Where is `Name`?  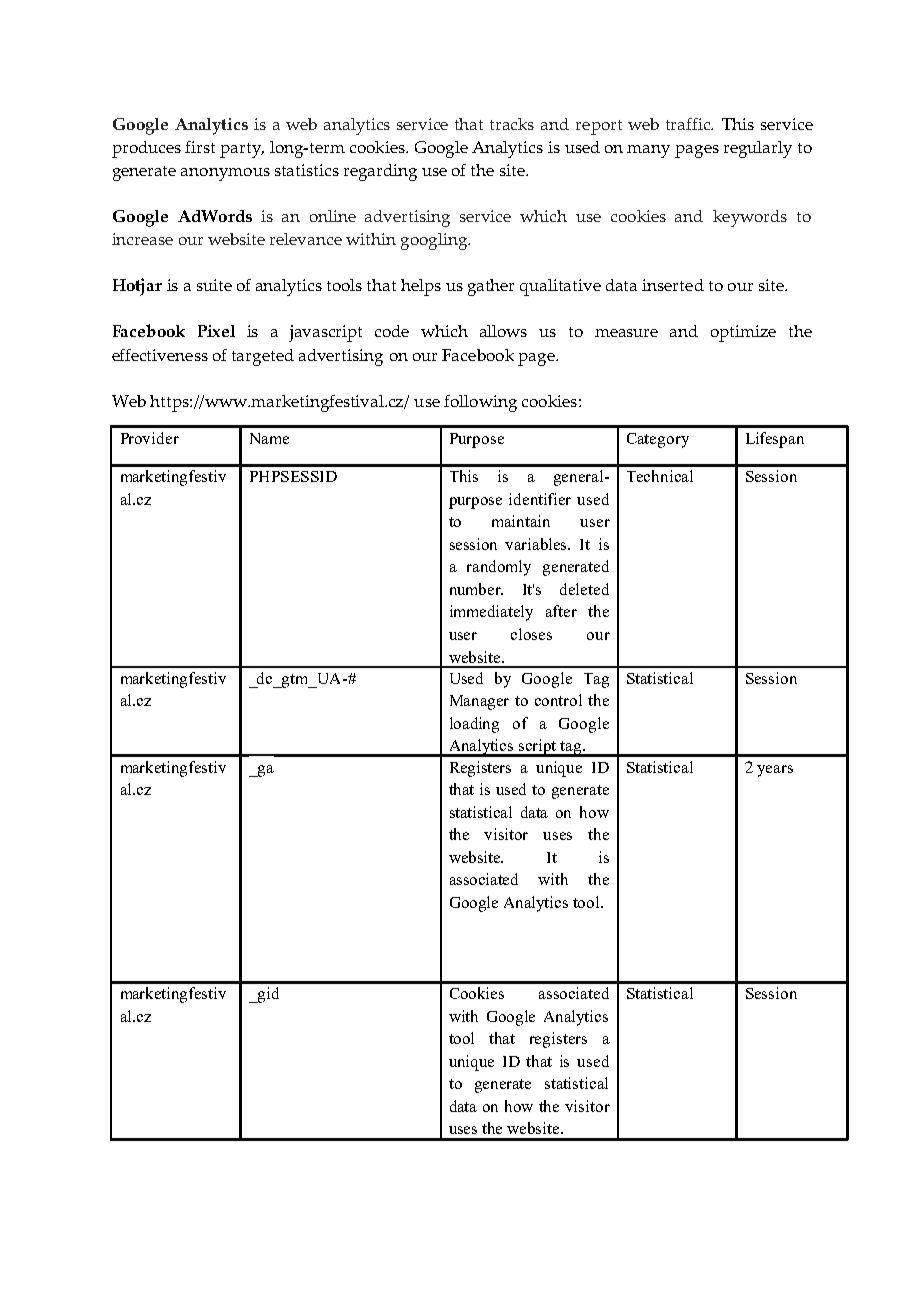 Name is located at coordinates (269, 438).
